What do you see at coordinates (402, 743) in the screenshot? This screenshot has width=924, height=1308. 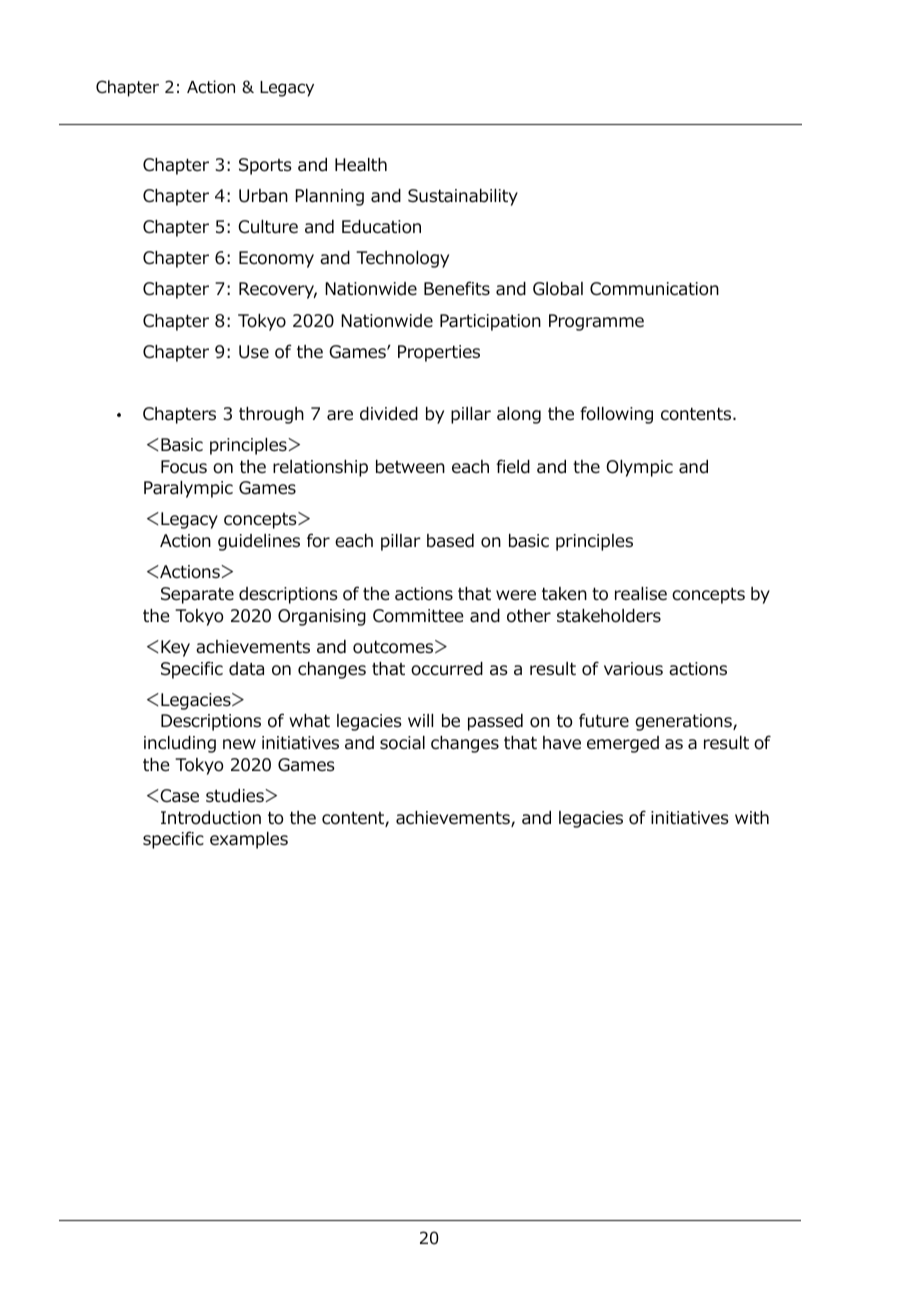 I see `social` at bounding box center [402, 743].
